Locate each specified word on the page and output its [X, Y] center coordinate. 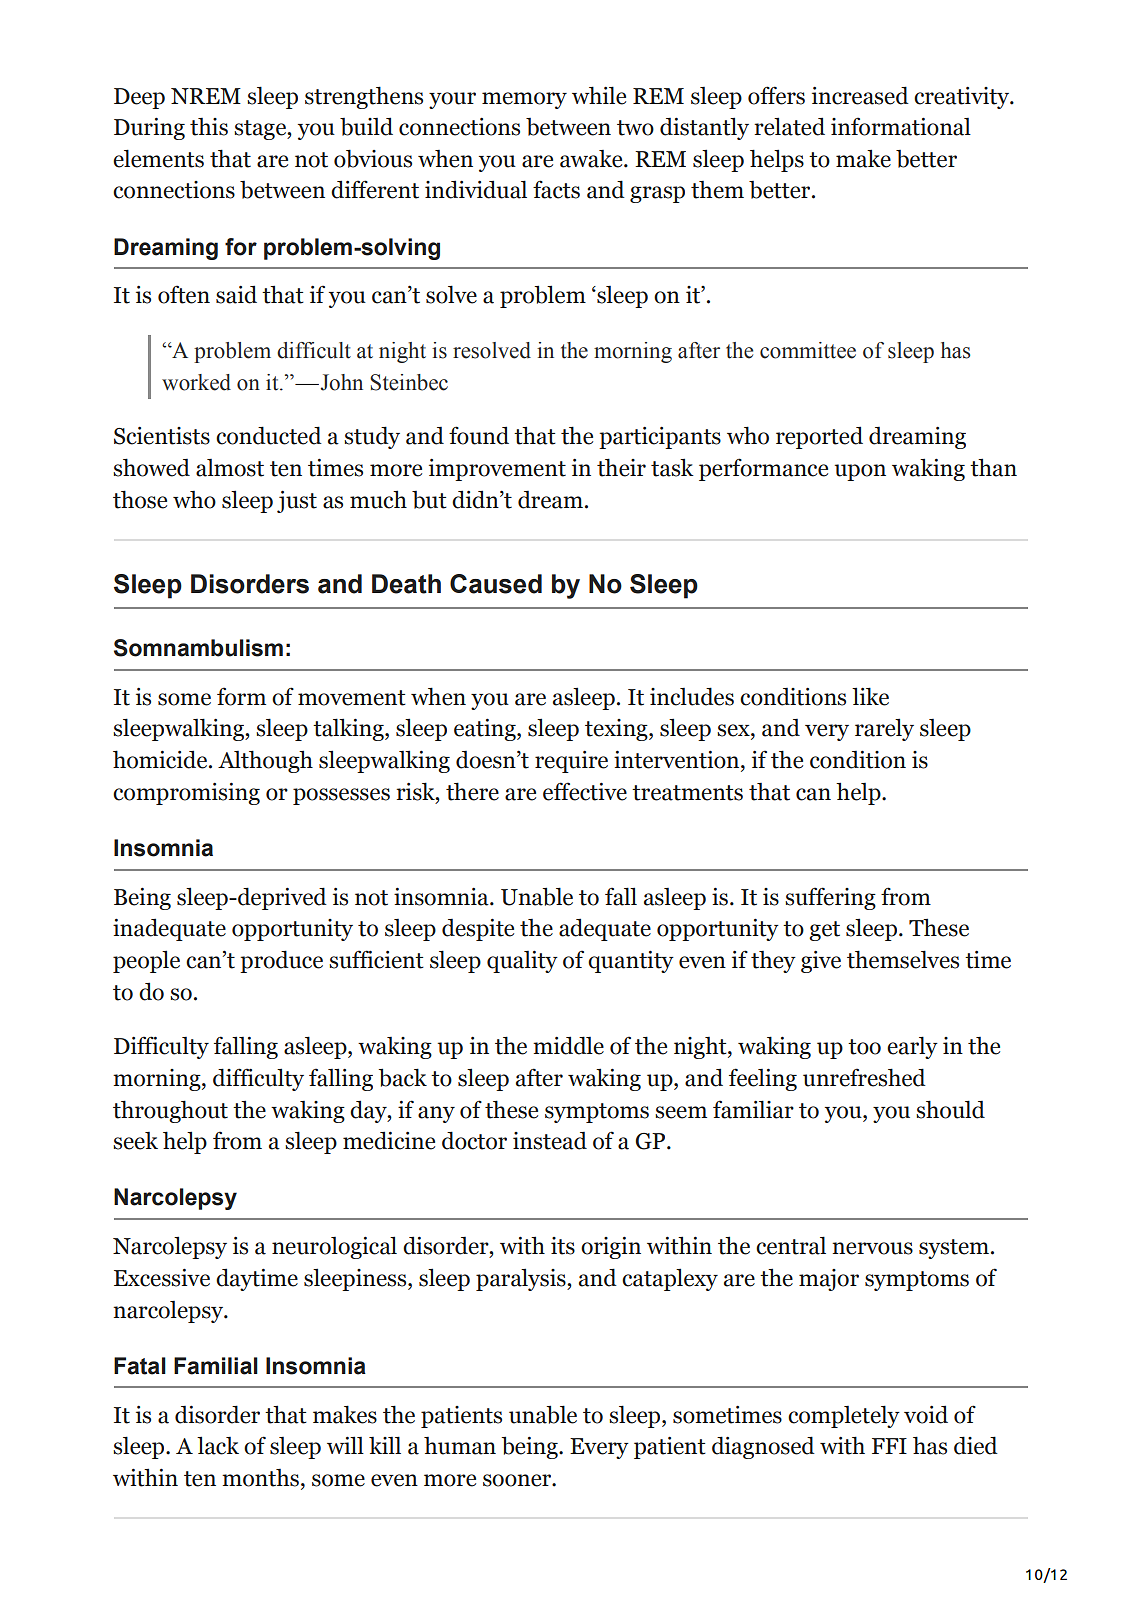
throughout [170, 1111]
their [621, 467]
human [460, 1446]
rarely [884, 729]
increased [860, 95]
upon [860, 472]
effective [585, 791]
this [209, 127]
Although [265, 761]
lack [218, 1445]
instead [550, 1141]
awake [592, 159]
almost [230, 468]
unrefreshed [864, 1077]
